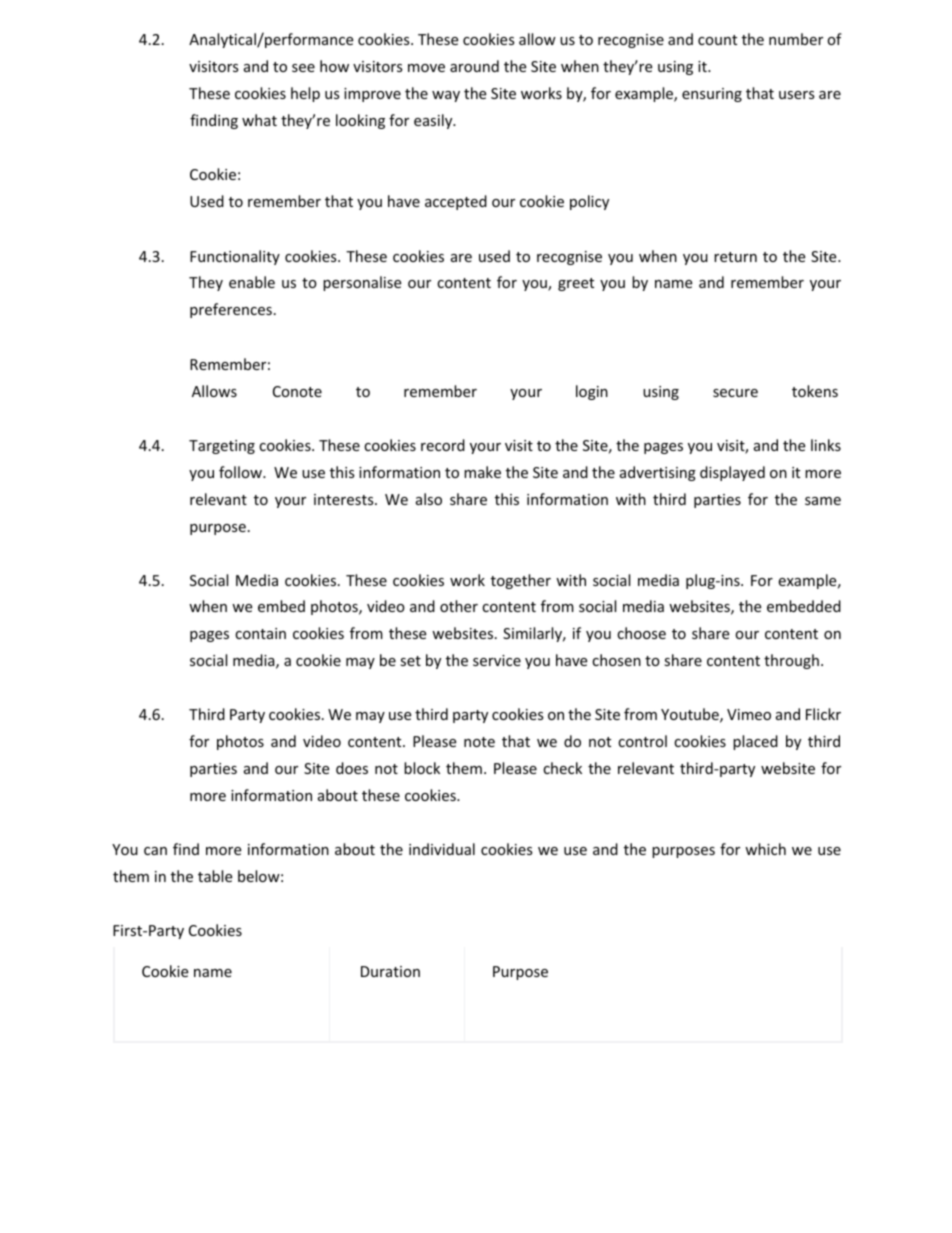  Describe the element at coordinates (474, 66) in the screenshot. I see `around` at that location.
